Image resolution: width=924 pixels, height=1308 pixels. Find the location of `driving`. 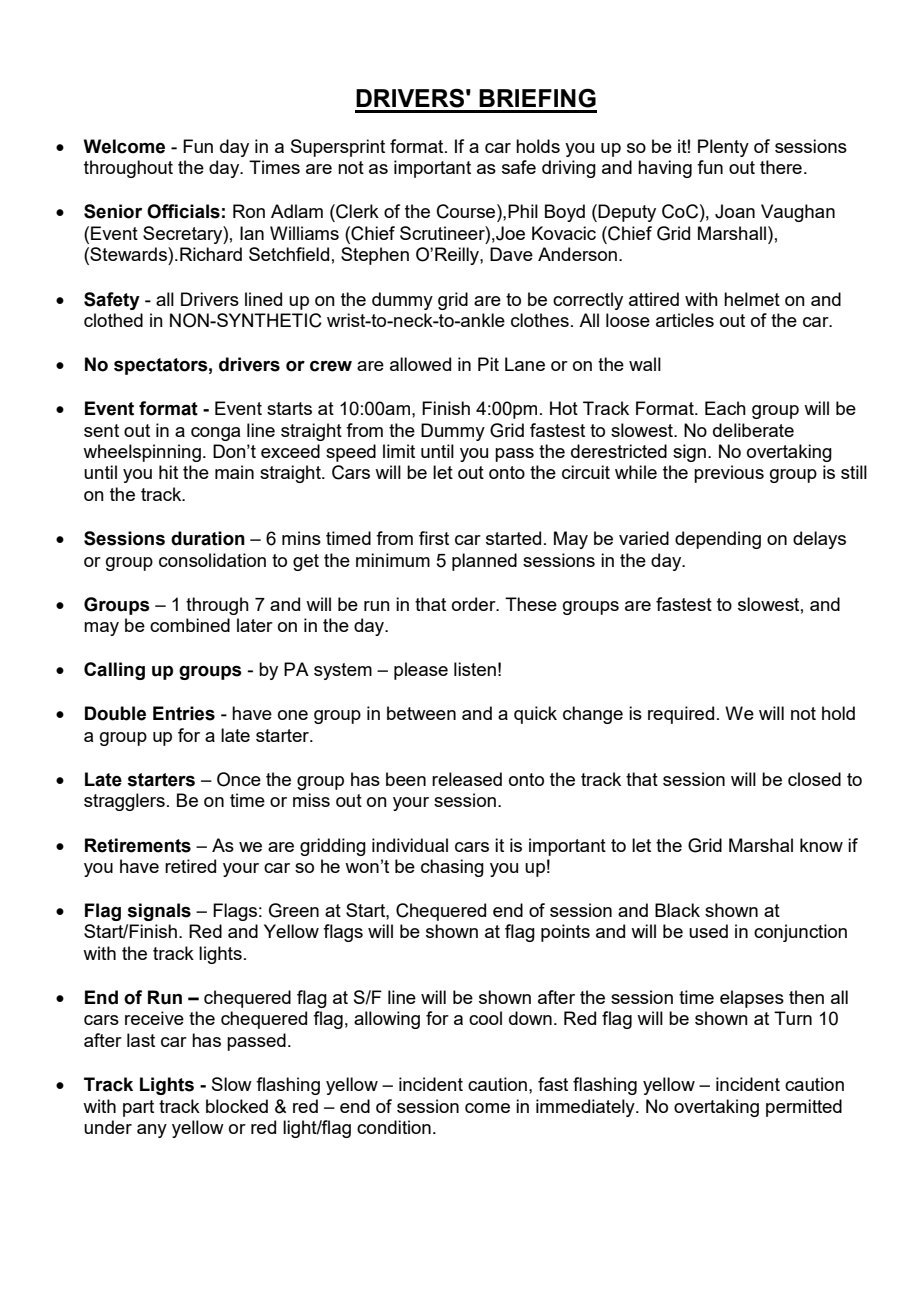

driving is located at coordinates (569, 169).
